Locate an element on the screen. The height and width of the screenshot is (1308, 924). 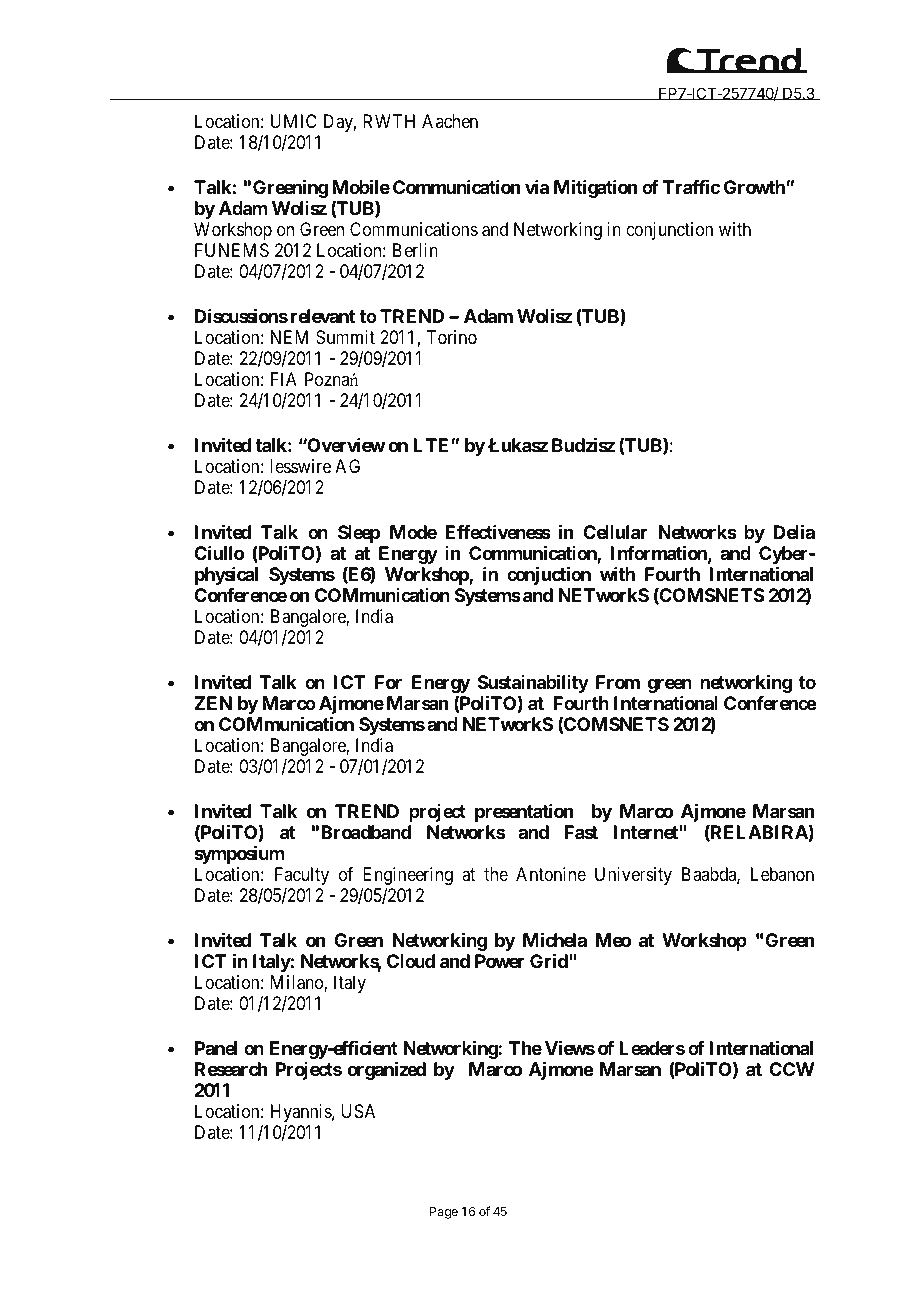
Sleep is located at coordinates (359, 534).
